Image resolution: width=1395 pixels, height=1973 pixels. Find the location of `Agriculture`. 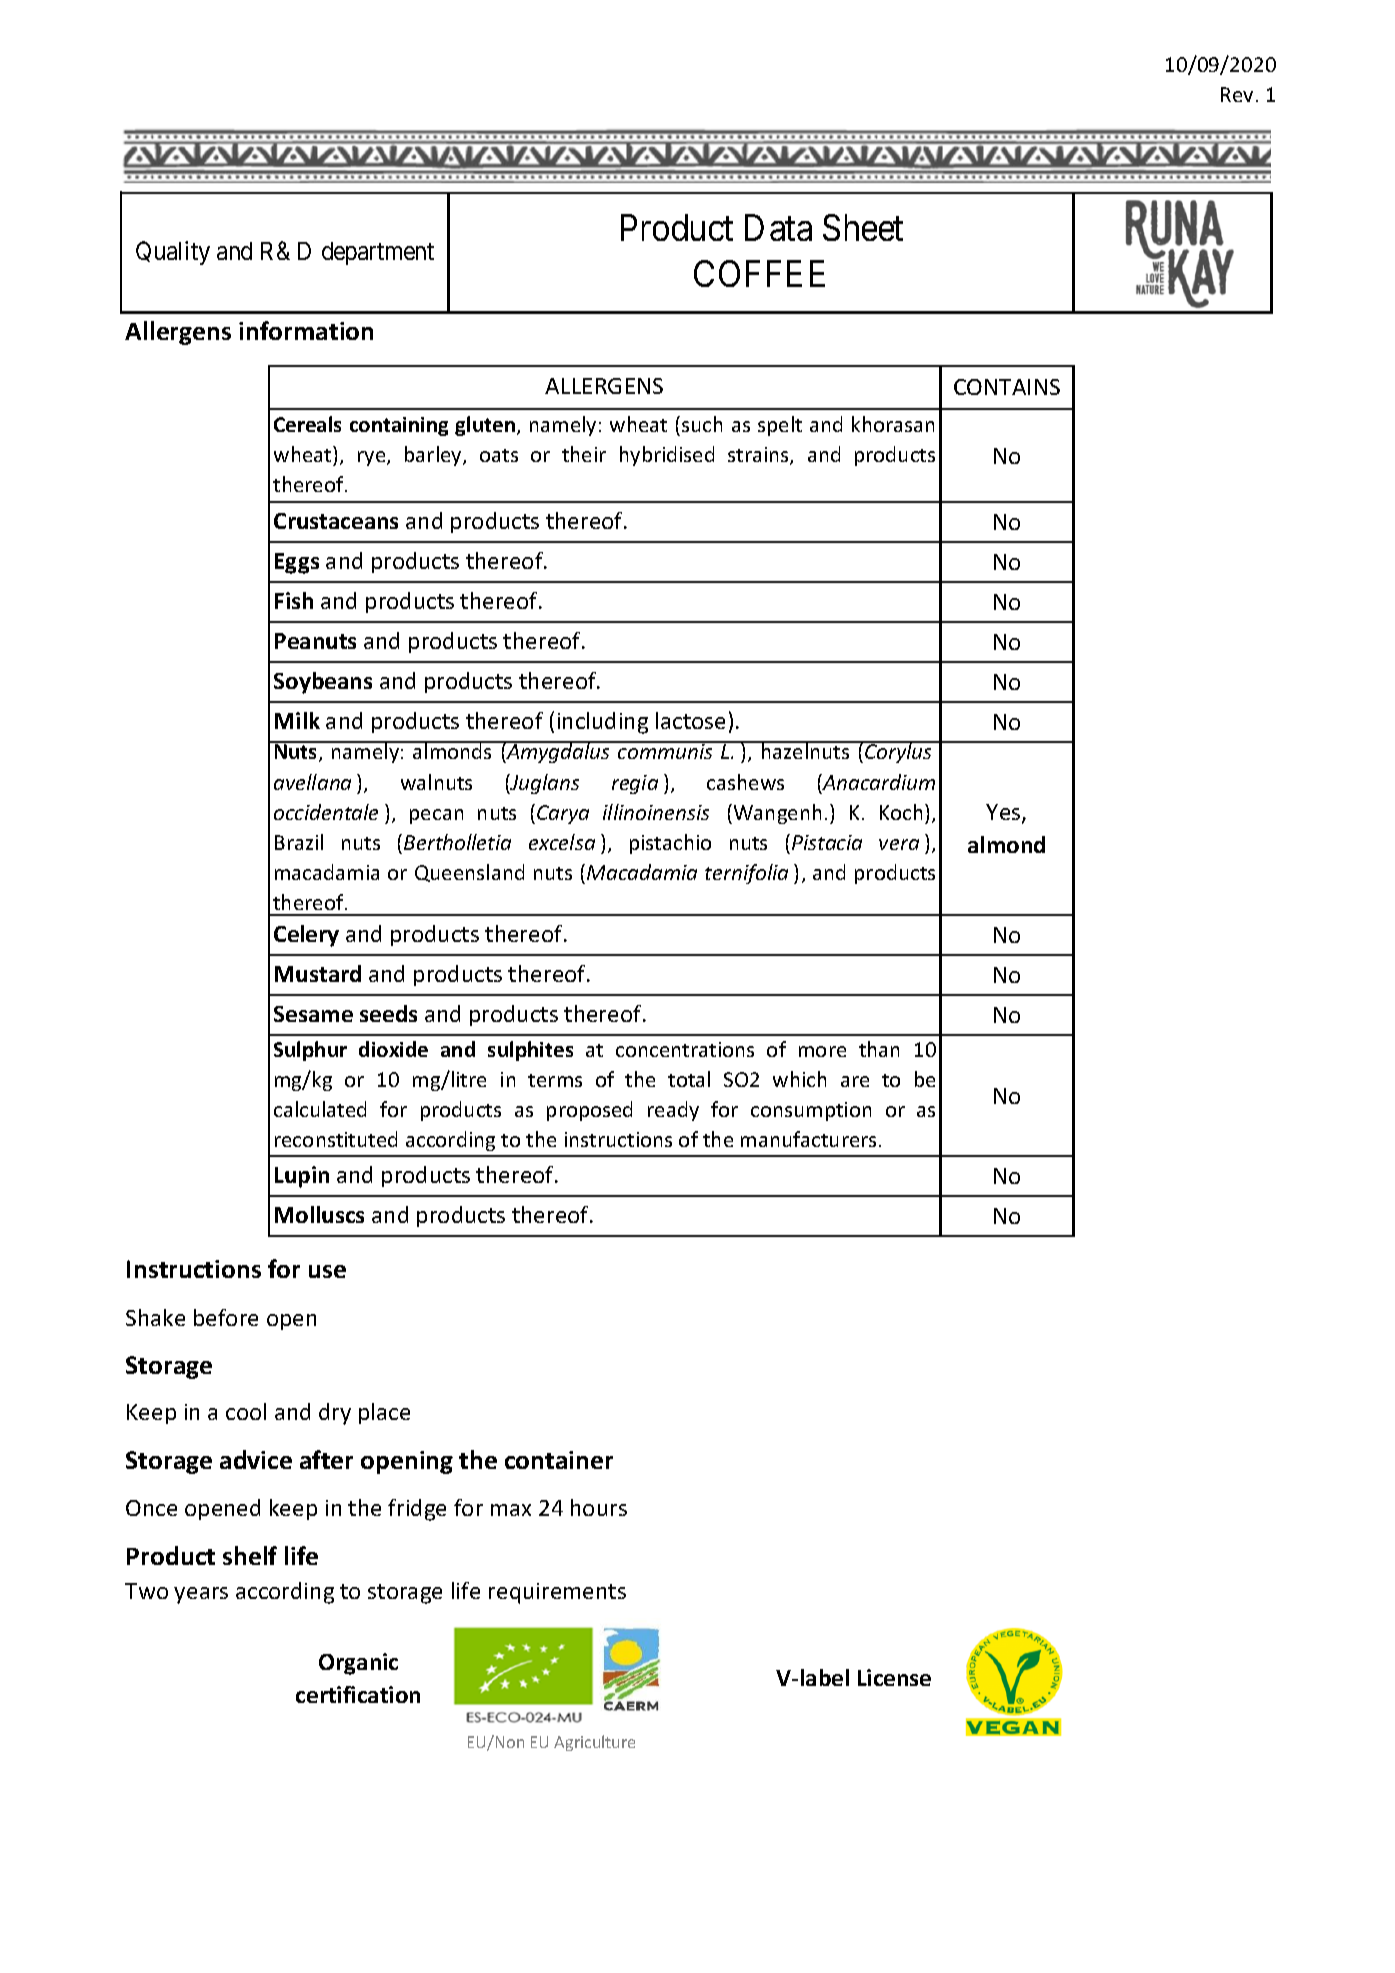

Agriculture is located at coordinates (594, 1743).
